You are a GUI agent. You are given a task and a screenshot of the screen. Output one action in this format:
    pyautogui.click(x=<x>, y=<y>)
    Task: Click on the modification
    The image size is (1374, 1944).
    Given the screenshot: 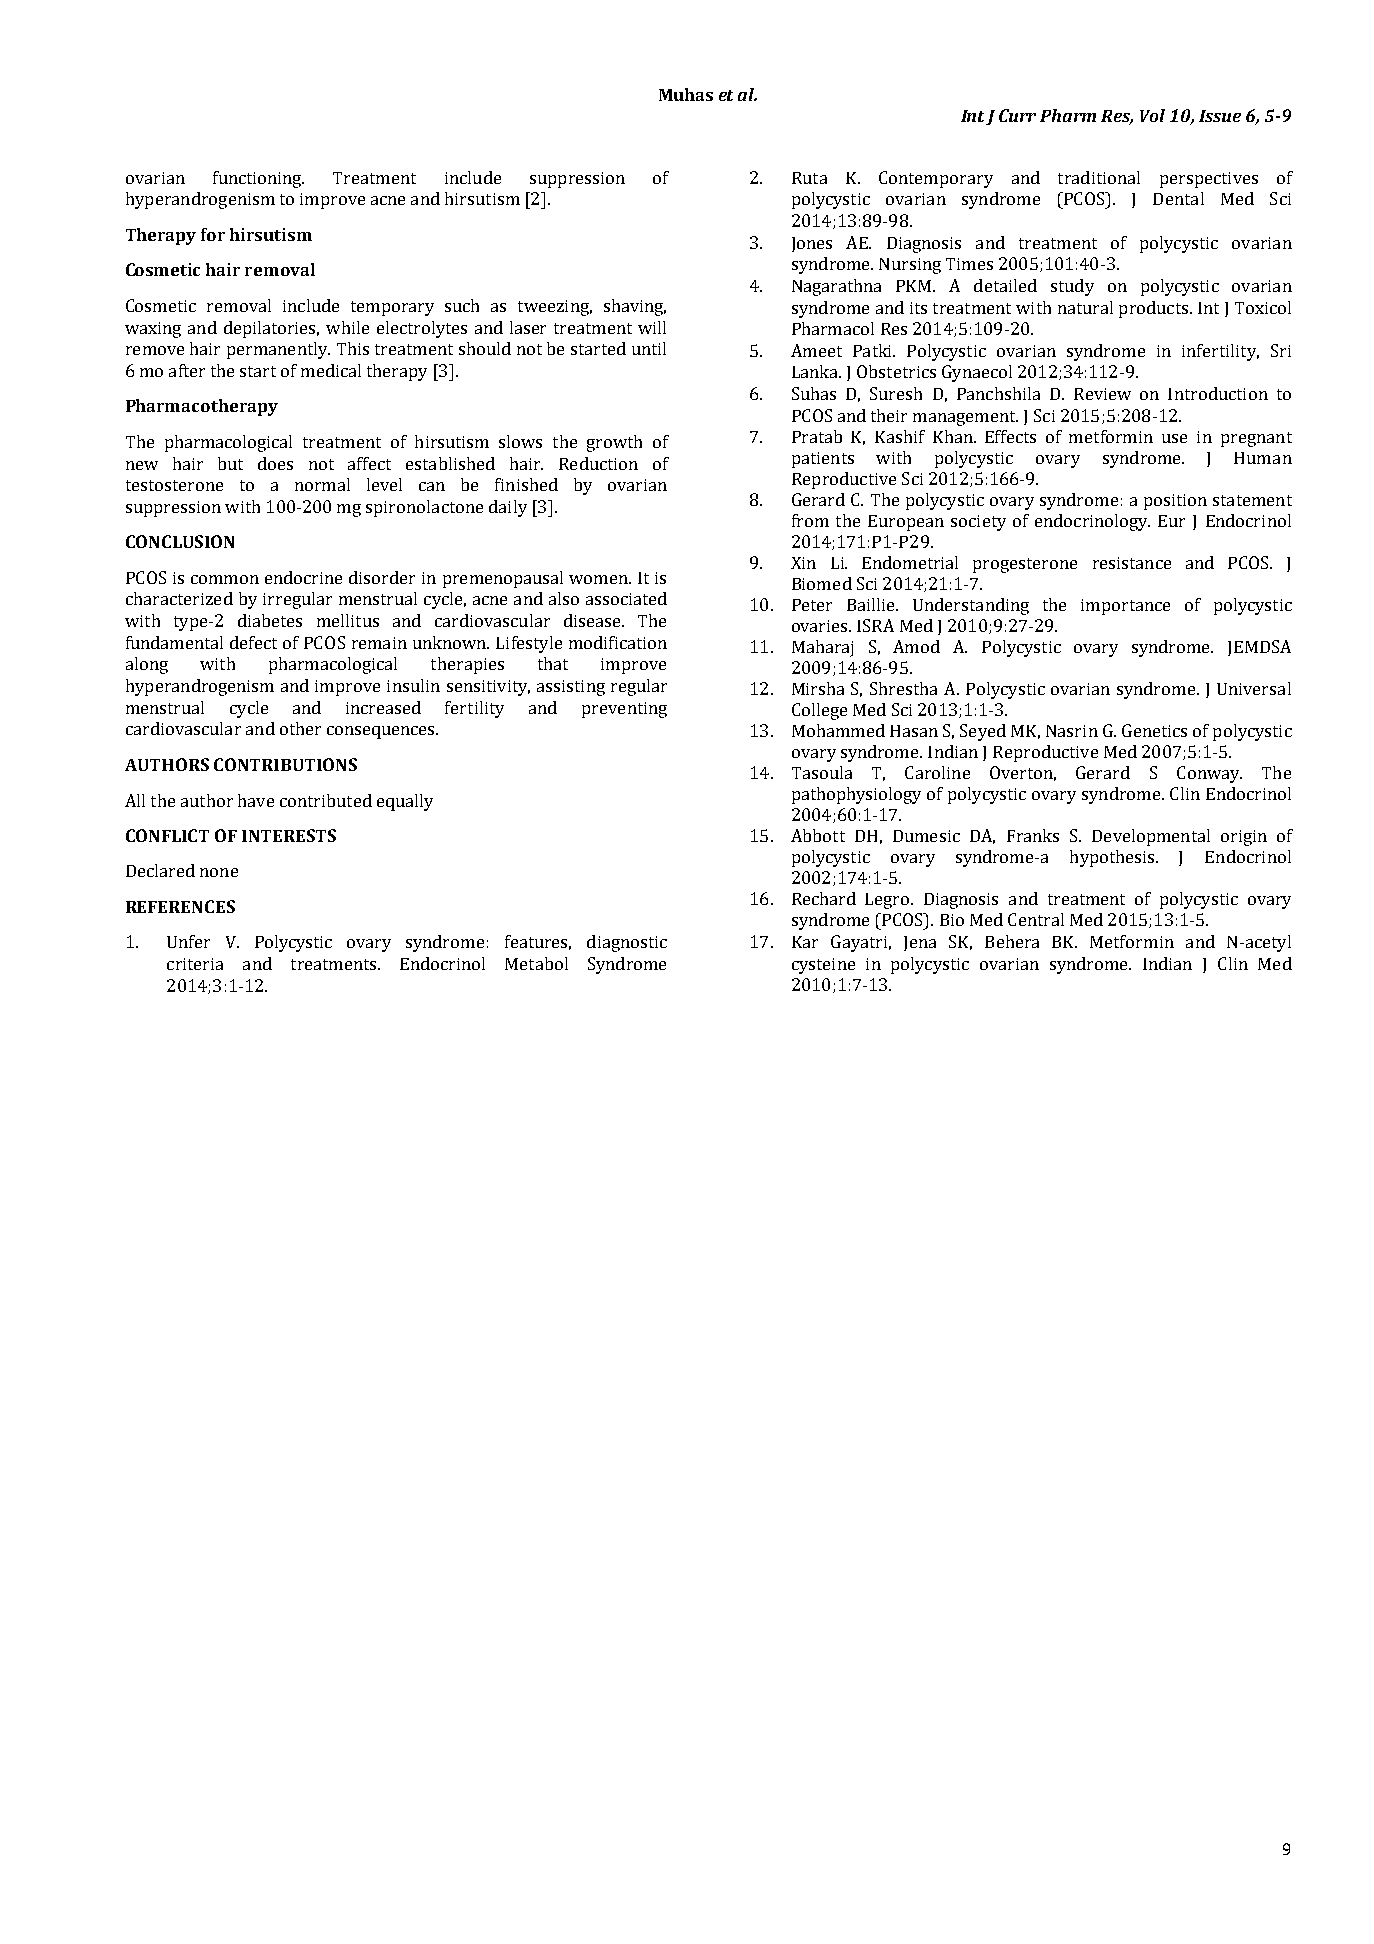 What is the action you would take?
    pyautogui.click(x=618, y=642)
